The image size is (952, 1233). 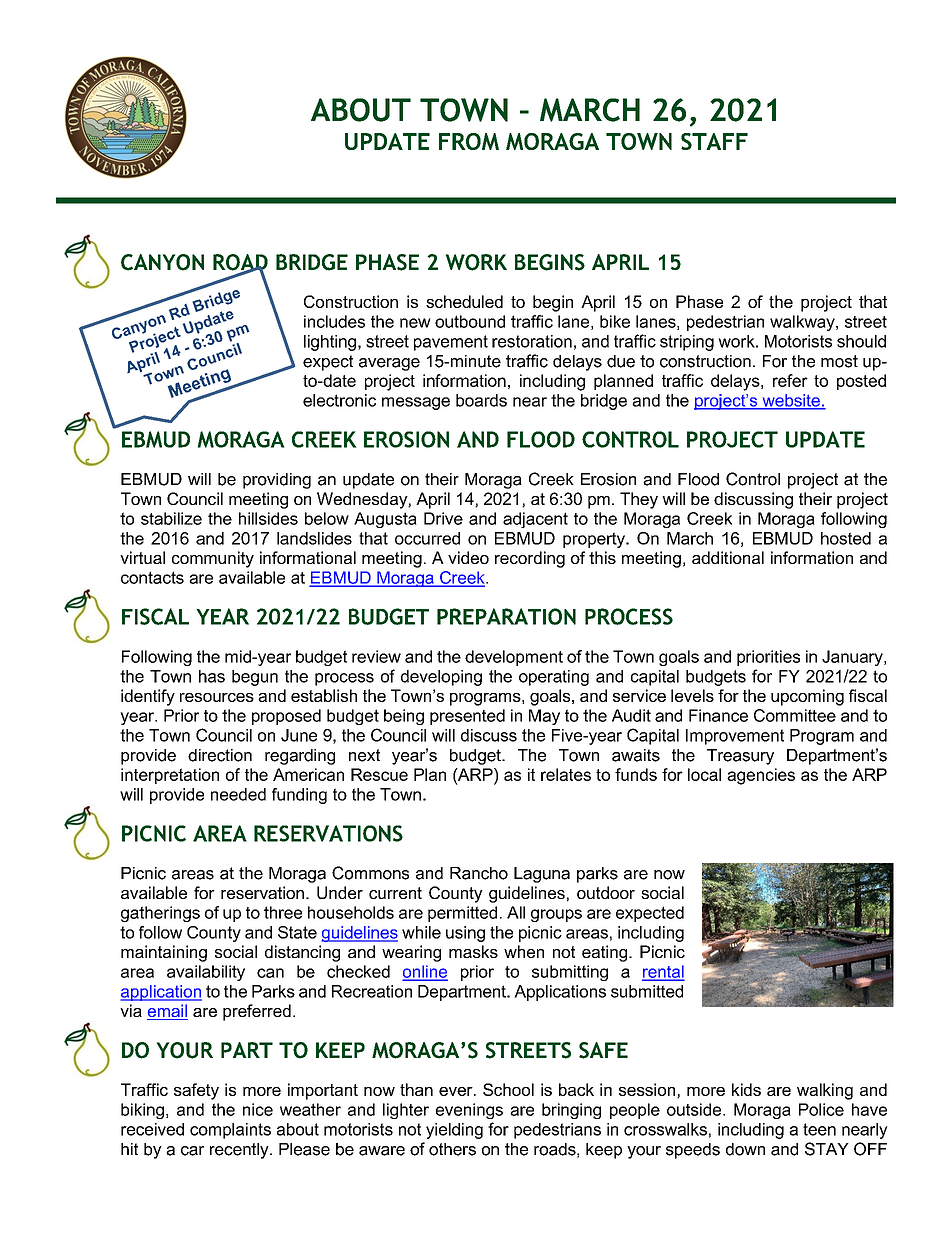 What do you see at coordinates (566, 774) in the screenshot?
I see `relates` at bounding box center [566, 774].
